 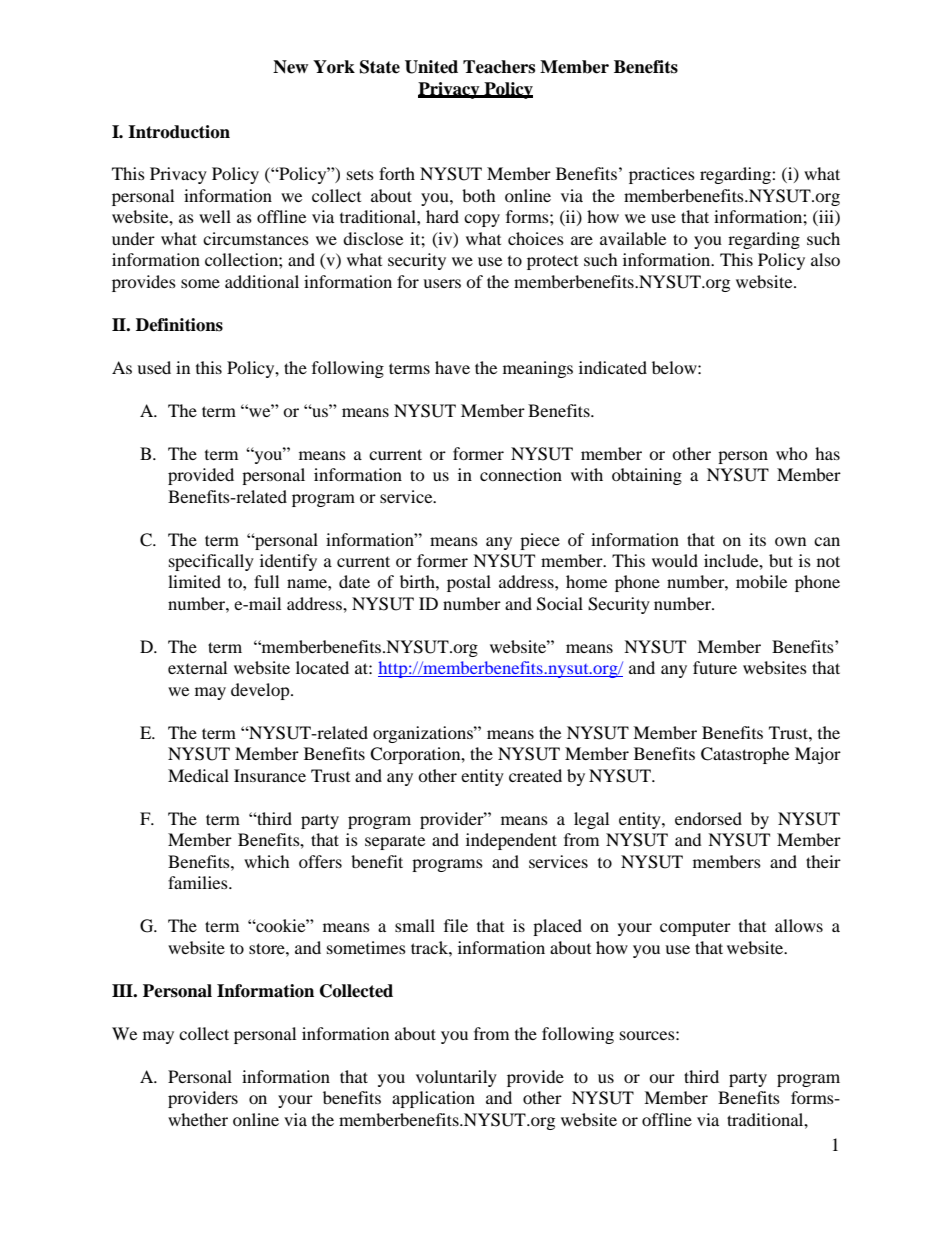 What do you see at coordinates (662, 175) in the screenshot?
I see `practices` at bounding box center [662, 175].
